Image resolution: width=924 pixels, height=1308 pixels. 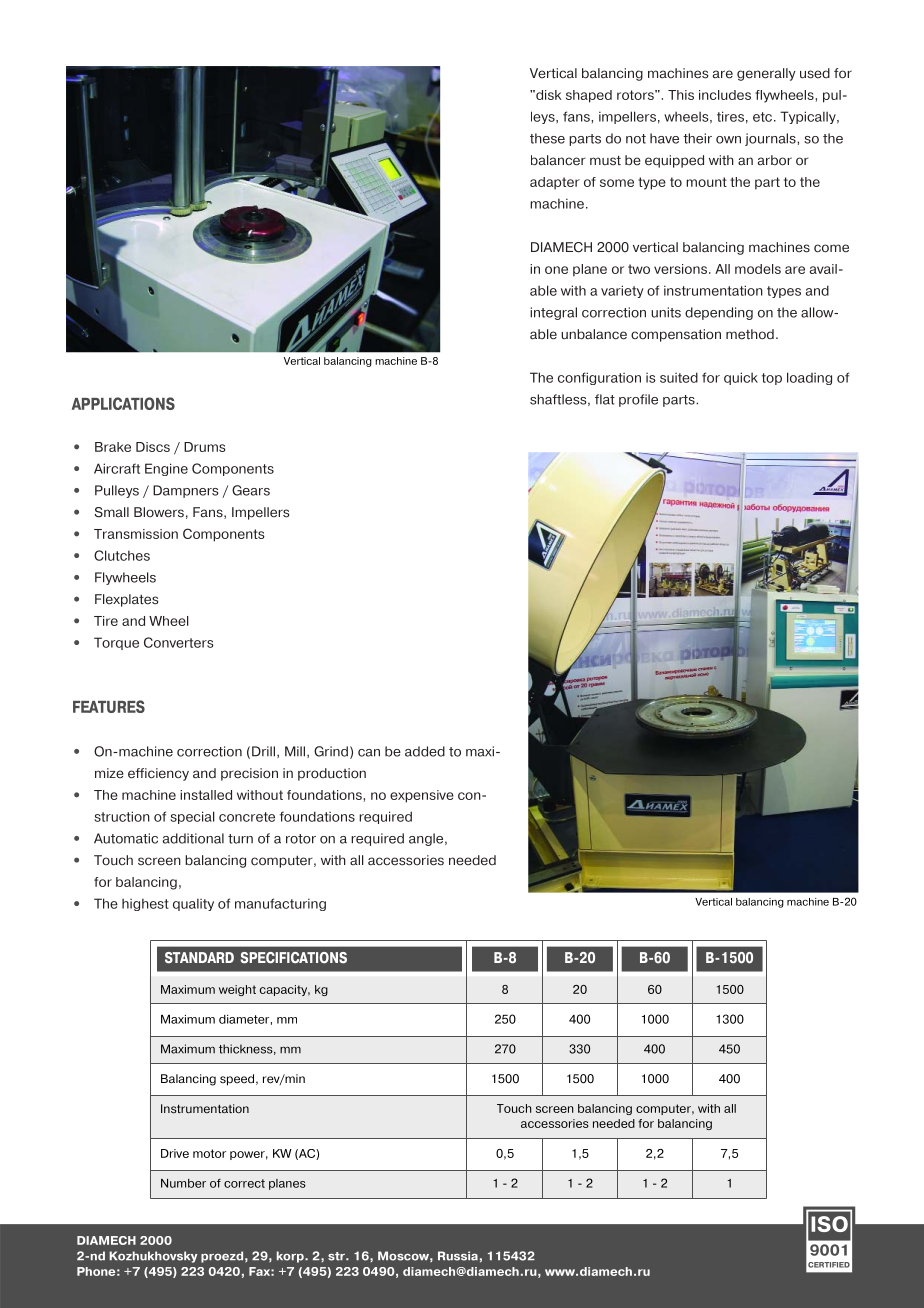 What do you see at coordinates (547, 138) in the image?
I see `these` at bounding box center [547, 138].
